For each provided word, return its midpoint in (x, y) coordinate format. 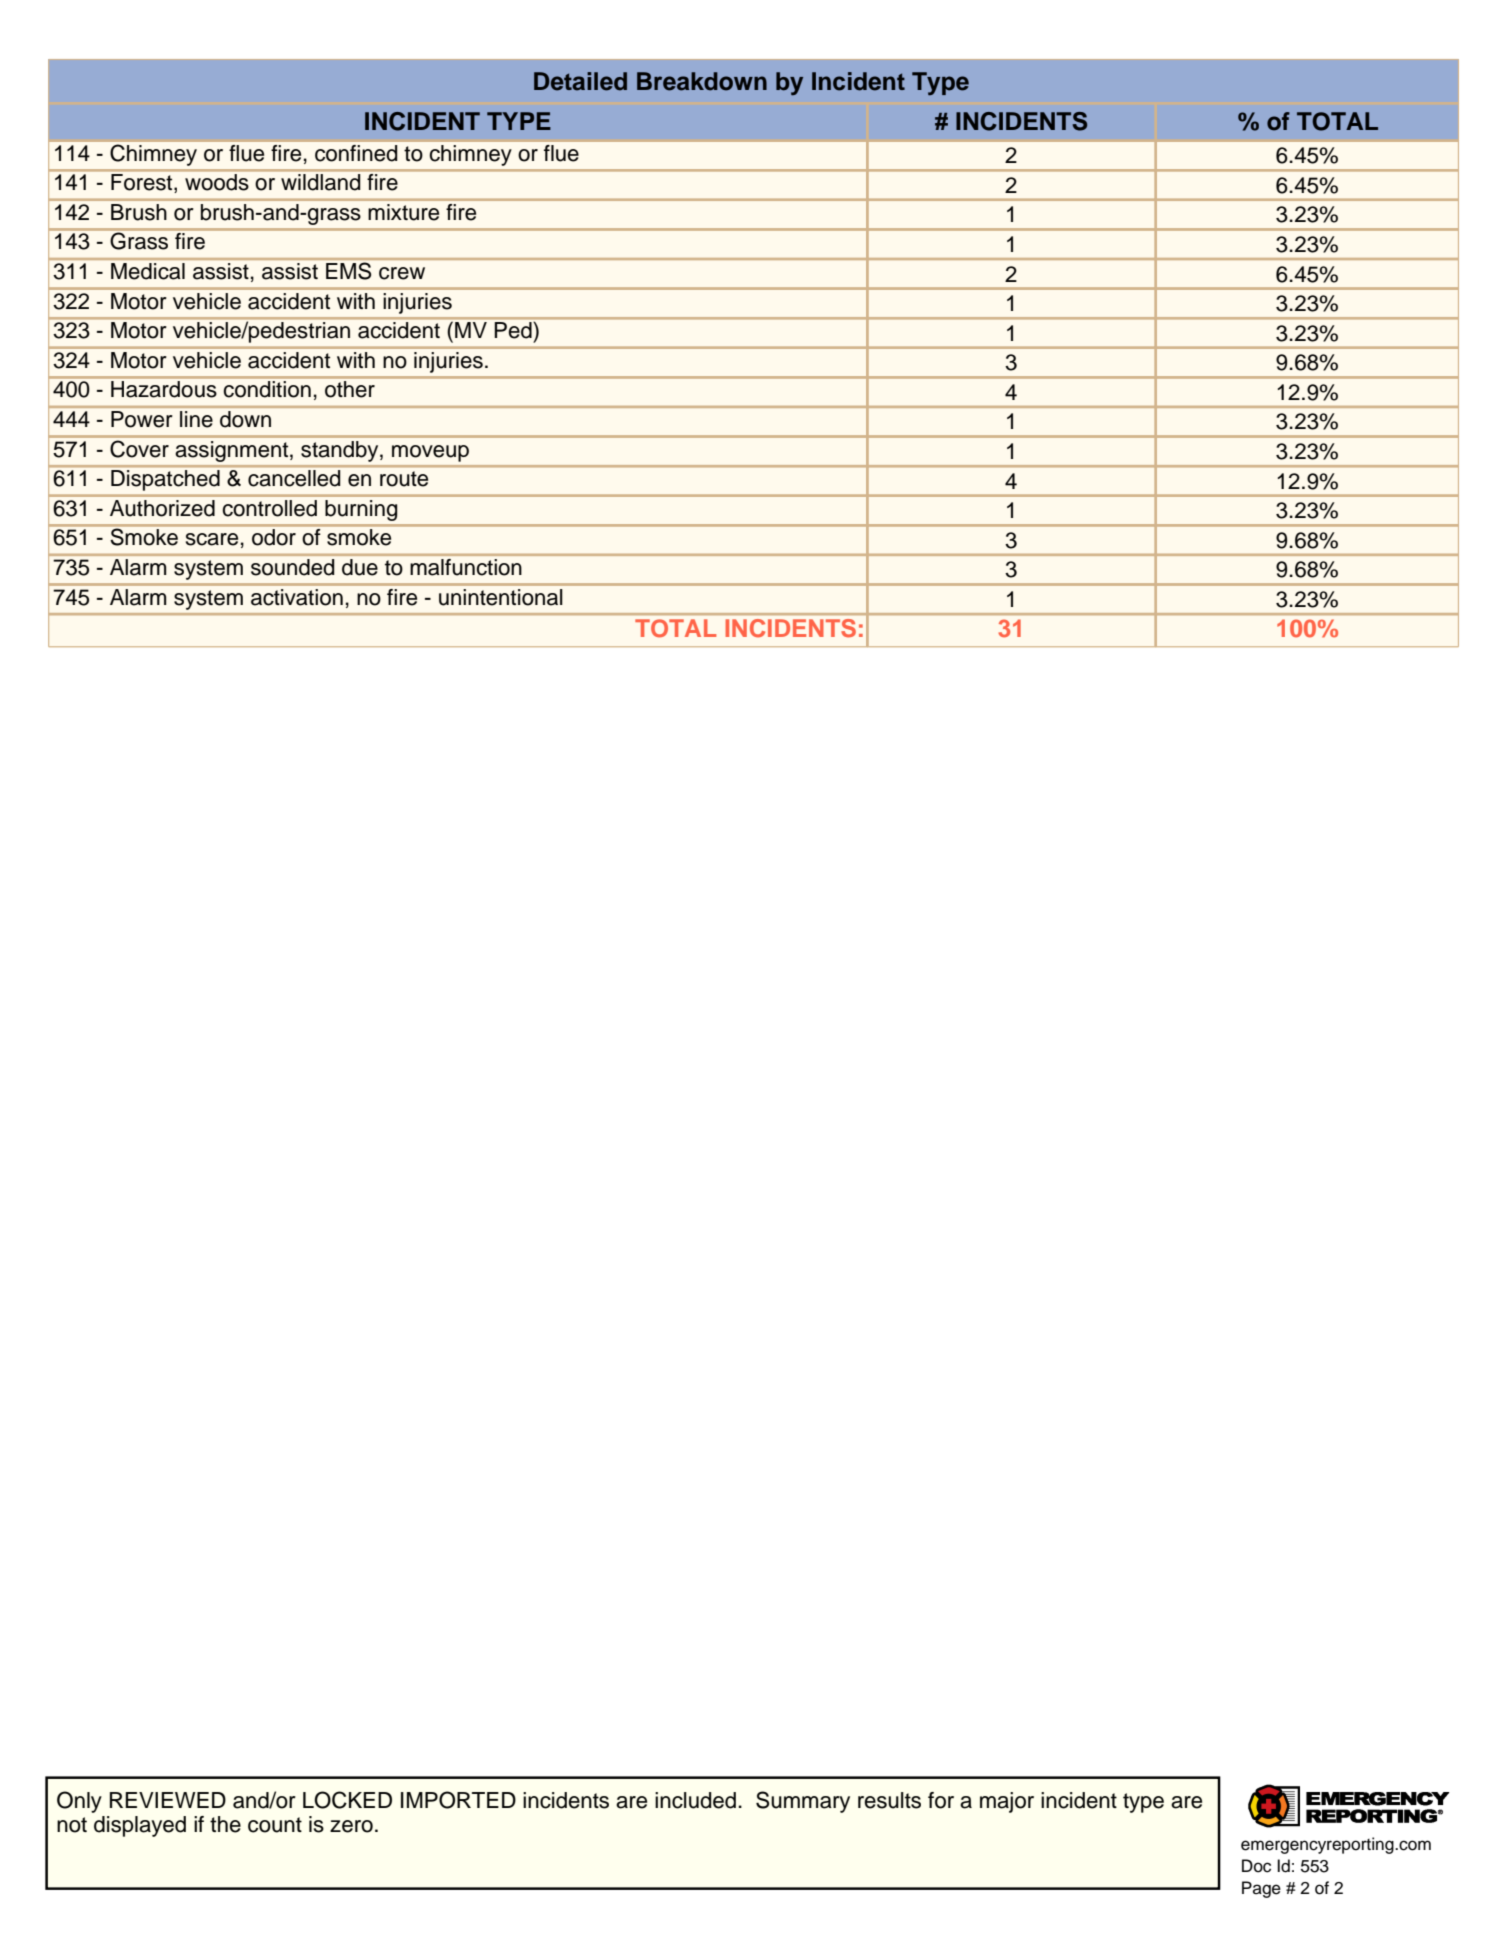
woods (217, 182)
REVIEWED (168, 1800)
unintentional (500, 597)
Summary (803, 1802)
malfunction (466, 567)
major (1007, 1802)
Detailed (580, 81)
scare (212, 539)
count (275, 1825)
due (360, 567)
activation (297, 597)
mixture (404, 212)
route (404, 479)
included (695, 1800)
